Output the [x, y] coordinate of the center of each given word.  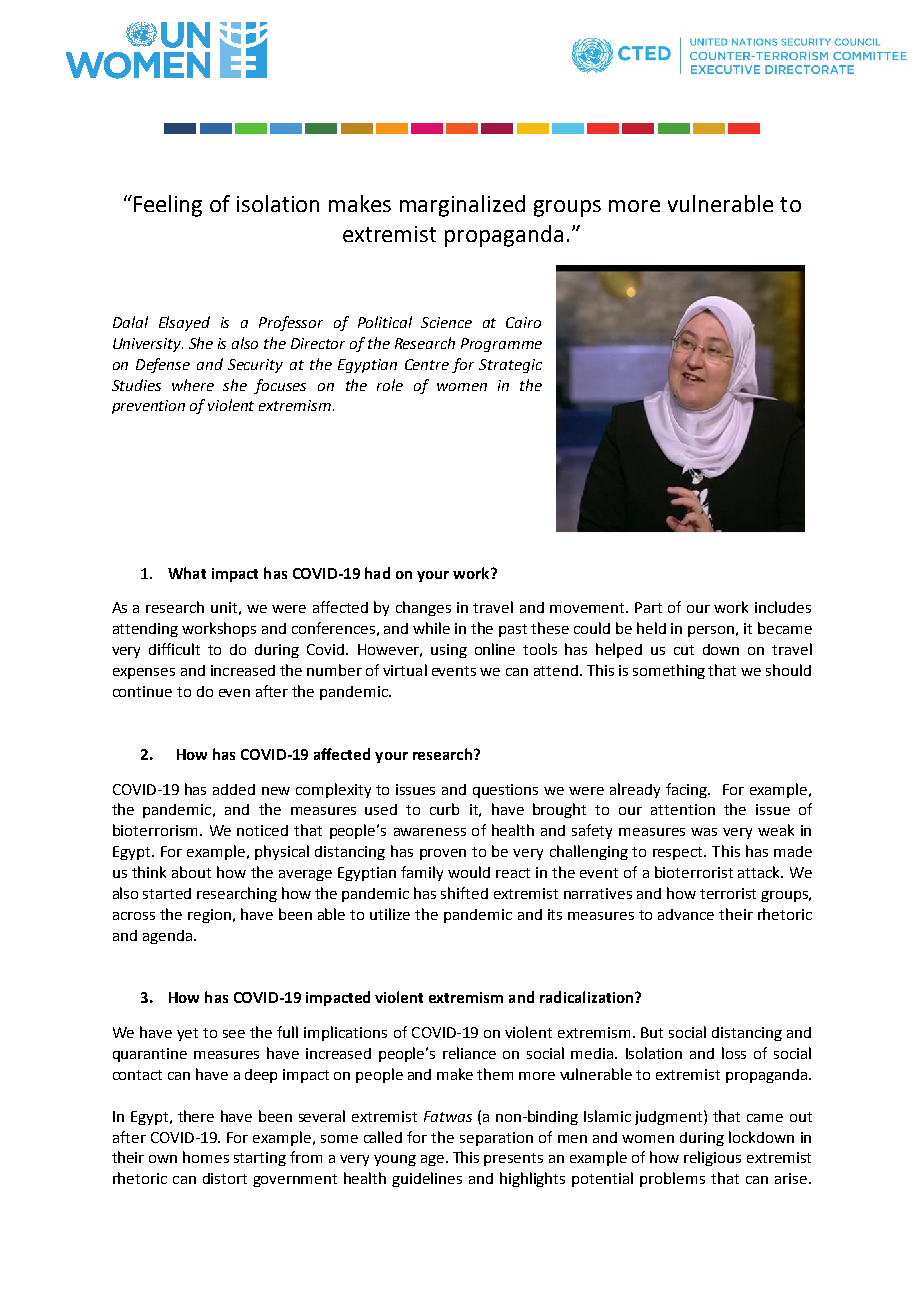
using [449, 651]
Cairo [523, 322]
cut [684, 650]
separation [496, 1139]
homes [206, 1157]
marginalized [462, 206]
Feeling [168, 206]
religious [712, 1158]
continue [142, 691]
